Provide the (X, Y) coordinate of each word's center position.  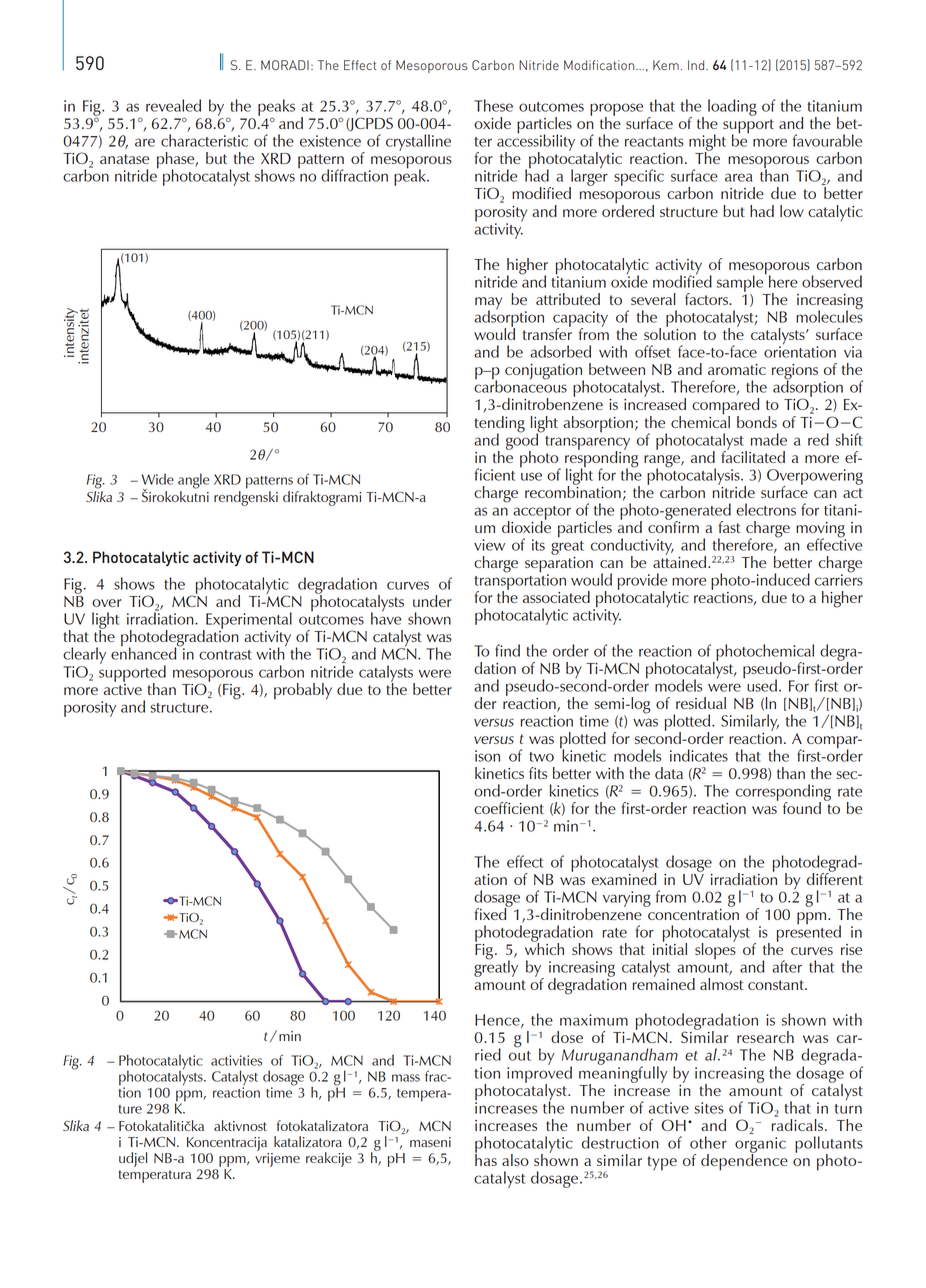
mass (406, 1078)
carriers (839, 579)
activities (236, 1060)
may (488, 304)
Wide (157, 479)
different (835, 877)
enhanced (145, 652)
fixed (491, 912)
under (432, 601)
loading (732, 107)
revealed (173, 105)
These (493, 105)
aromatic (737, 369)
